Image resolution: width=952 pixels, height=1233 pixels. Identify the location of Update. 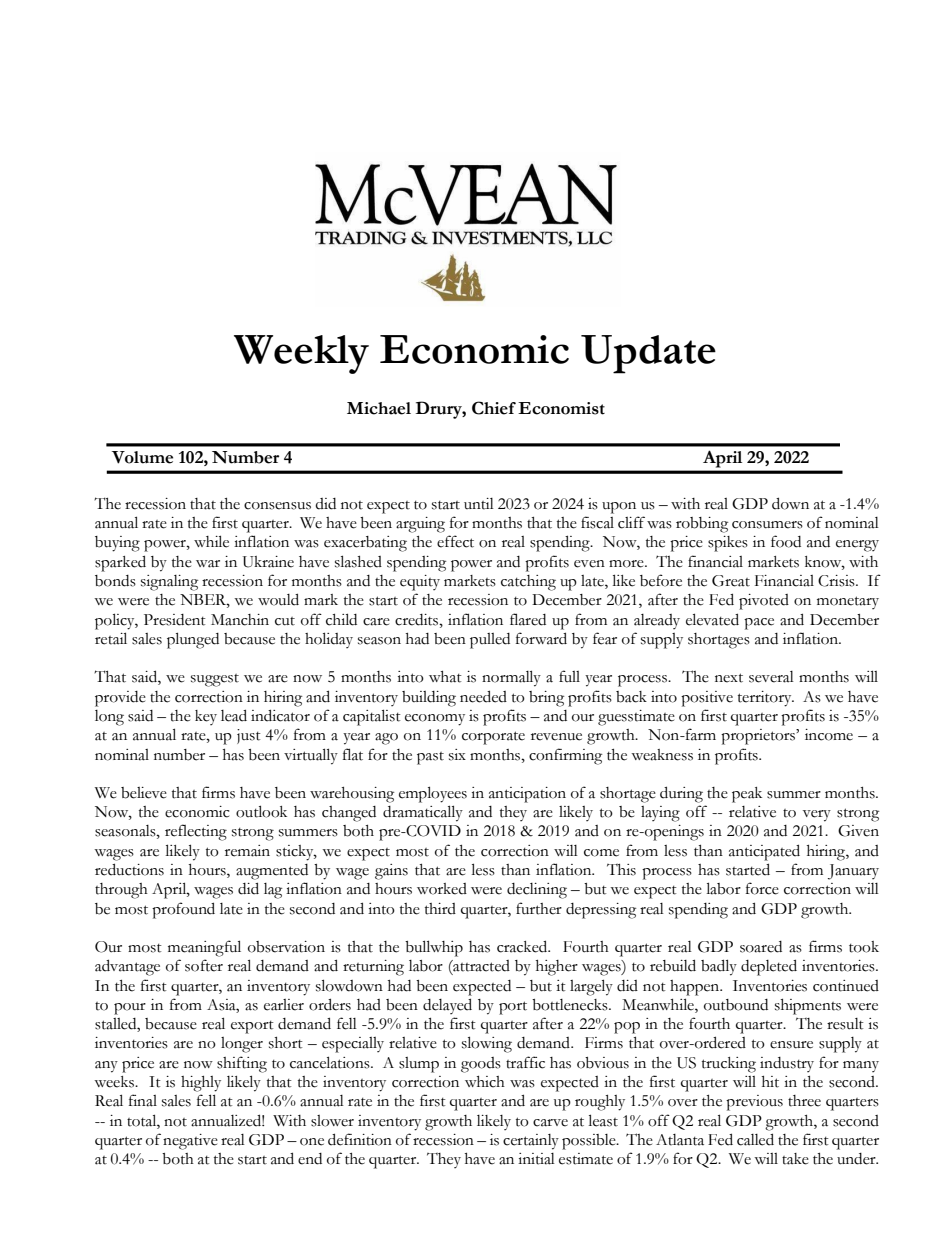
(648, 354).
